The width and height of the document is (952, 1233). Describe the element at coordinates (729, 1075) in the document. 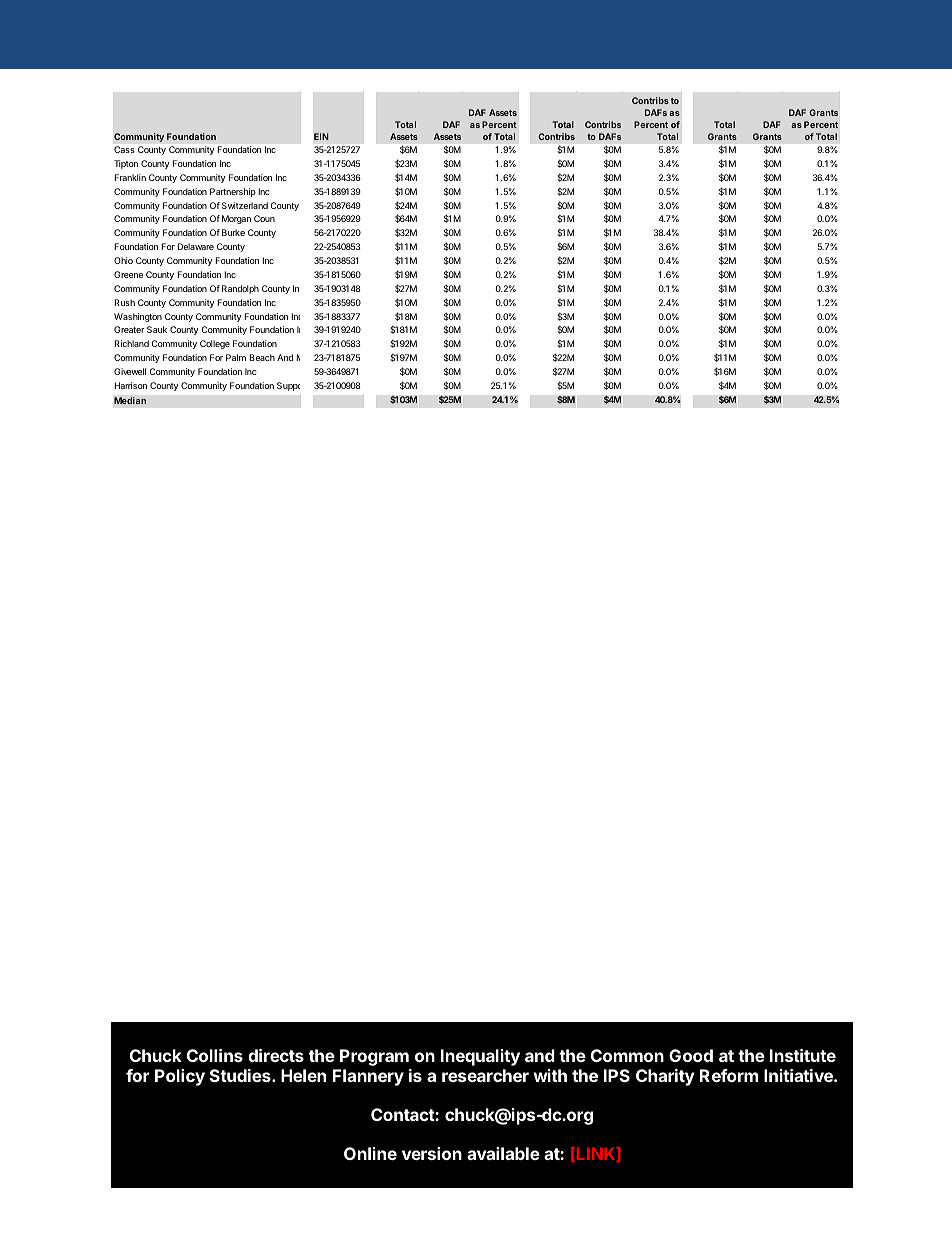

I see `Reform` at that location.
